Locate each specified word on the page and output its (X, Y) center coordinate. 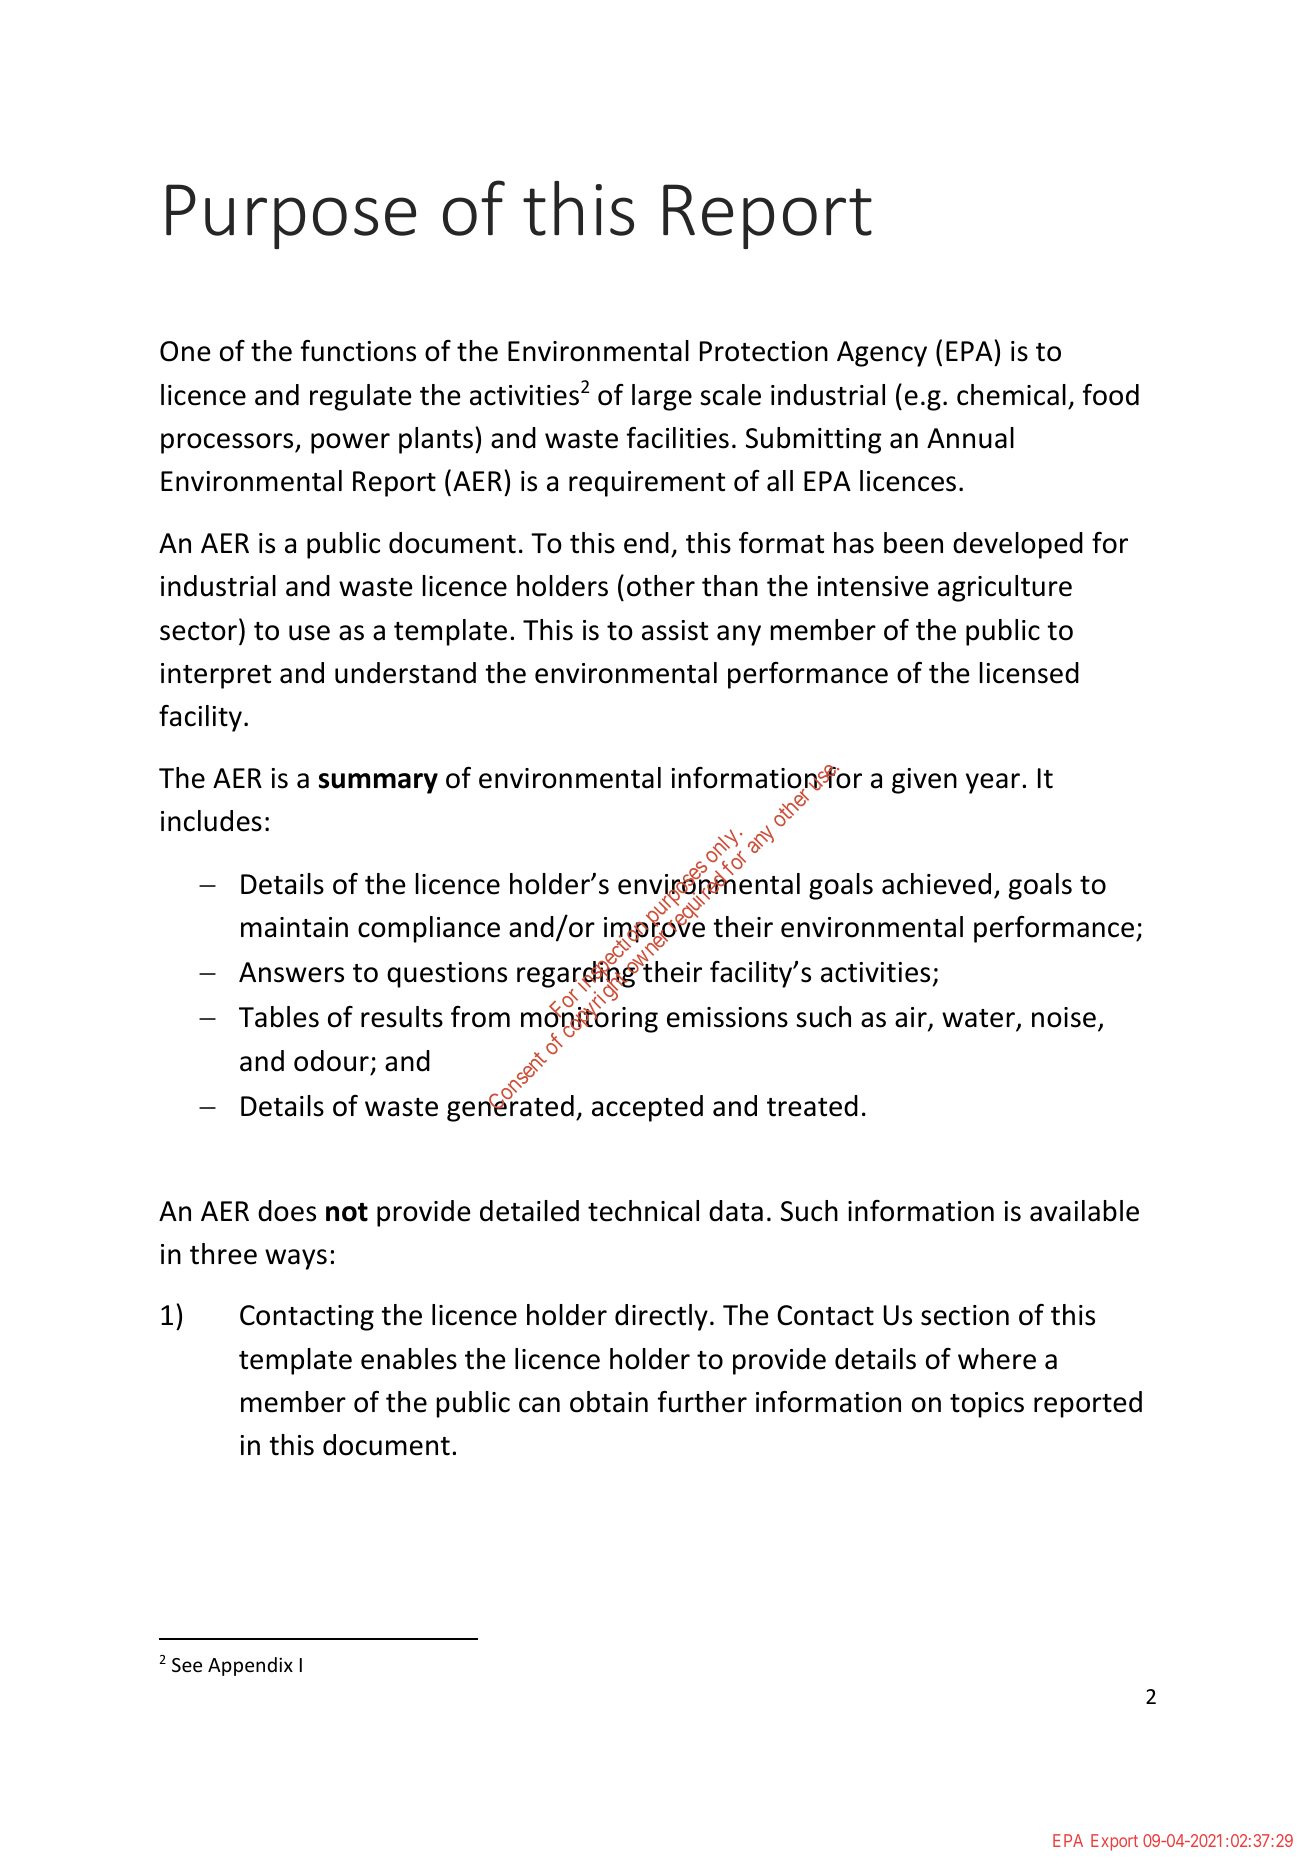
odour (331, 1061)
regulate (360, 397)
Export (1114, 1842)
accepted (647, 1108)
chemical (1011, 395)
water (979, 1020)
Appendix (250, 1666)
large (662, 397)
